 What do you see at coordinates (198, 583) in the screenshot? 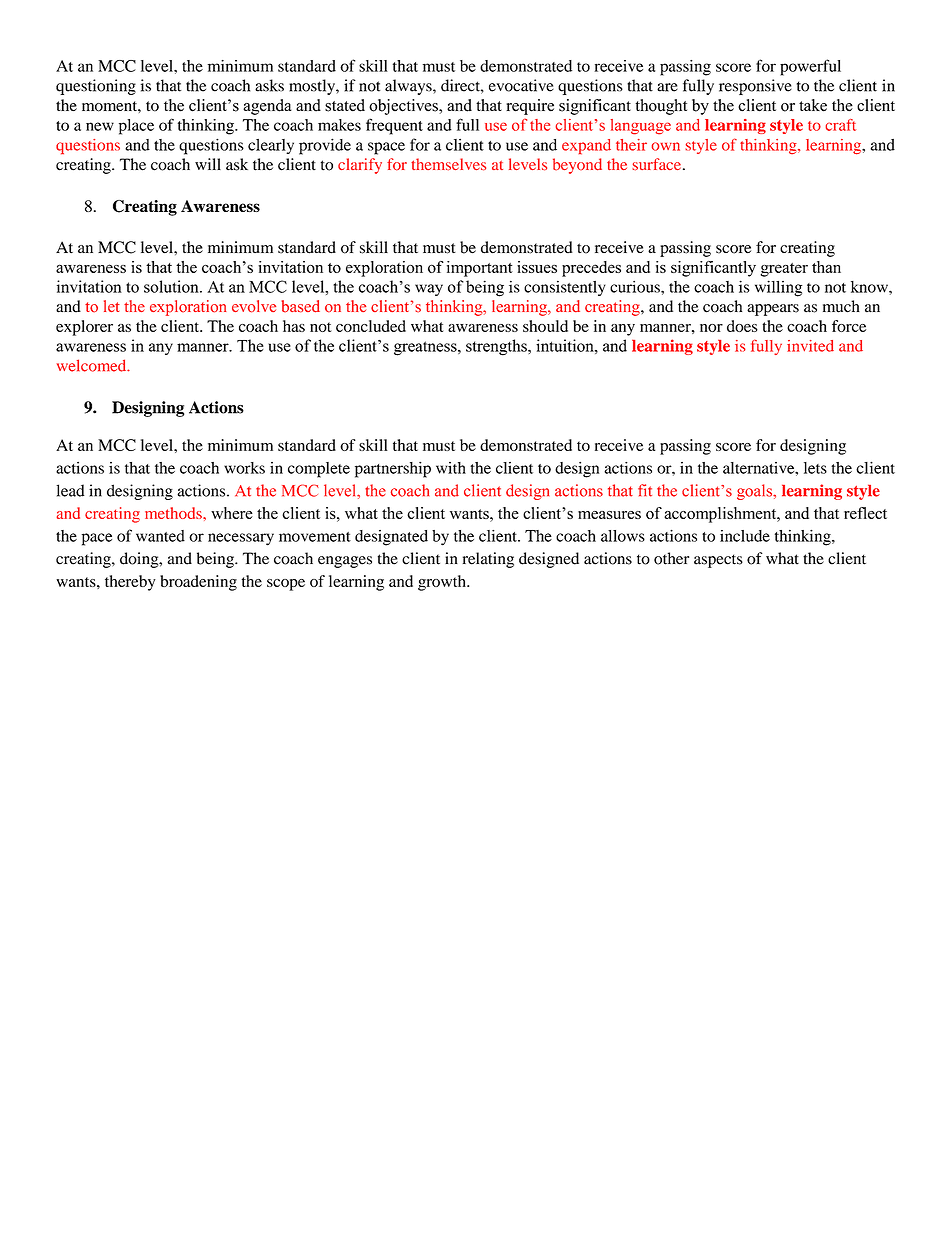
I see `broadening` at bounding box center [198, 583].
